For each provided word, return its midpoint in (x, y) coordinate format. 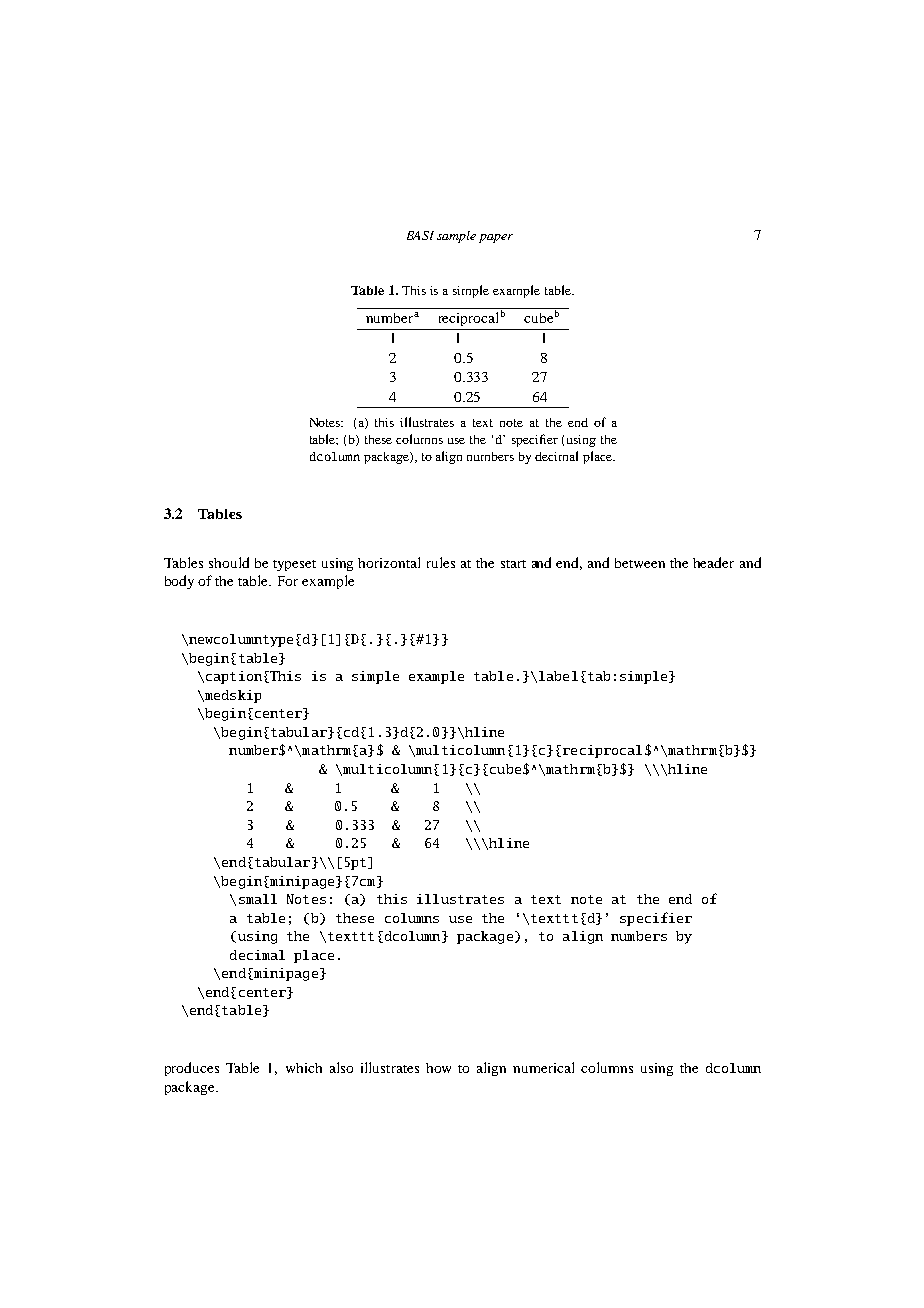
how (438, 1068)
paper (496, 238)
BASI (420, 235)
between (640, 563)
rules (441, 562)
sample (456, 237)
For (288, 581)
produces (192, 1069)
